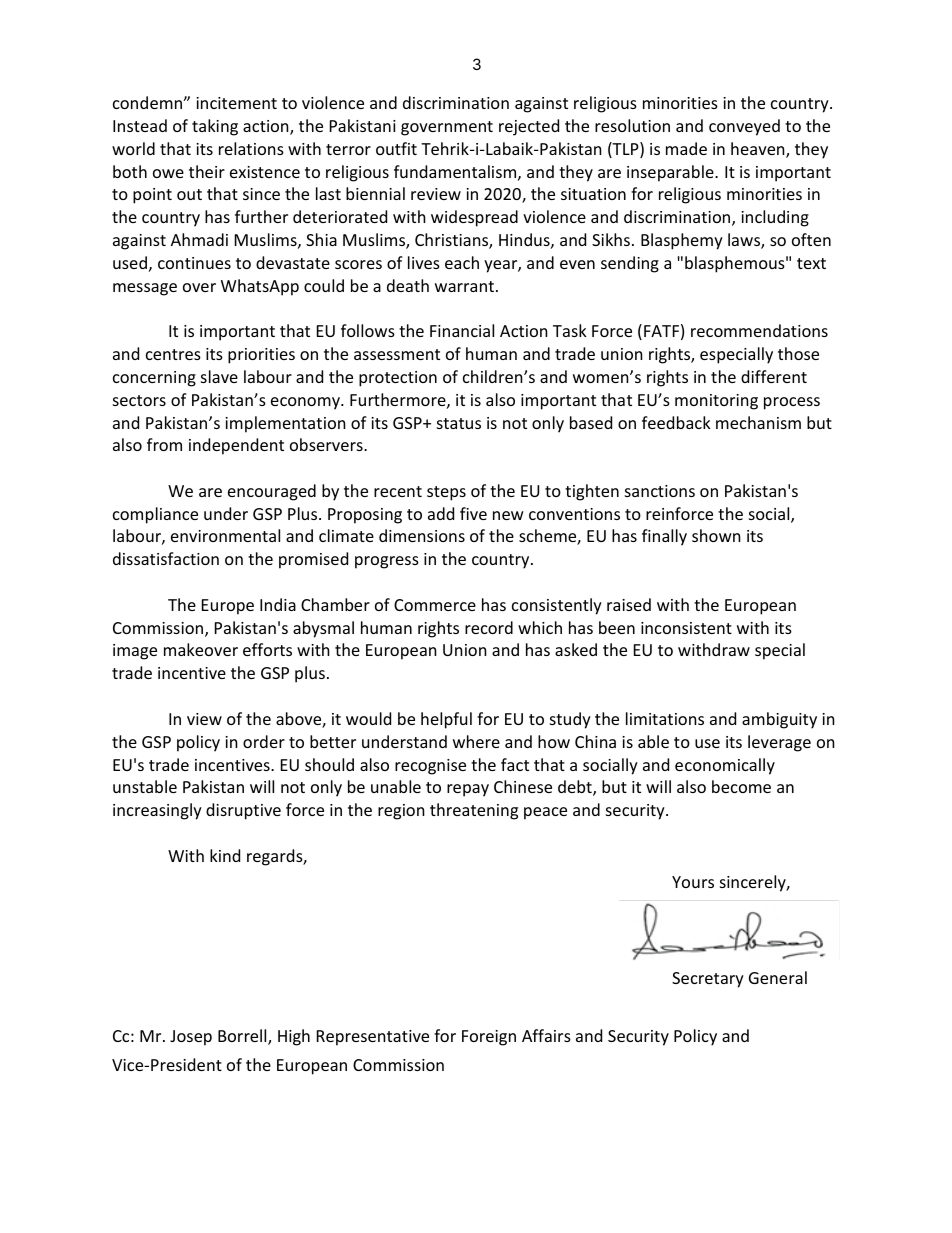 The width and height of the document is (952, 1233). What do you see at coordinates (215, 127) in the document?
I see `taking` at bounding box center [215, 127].
